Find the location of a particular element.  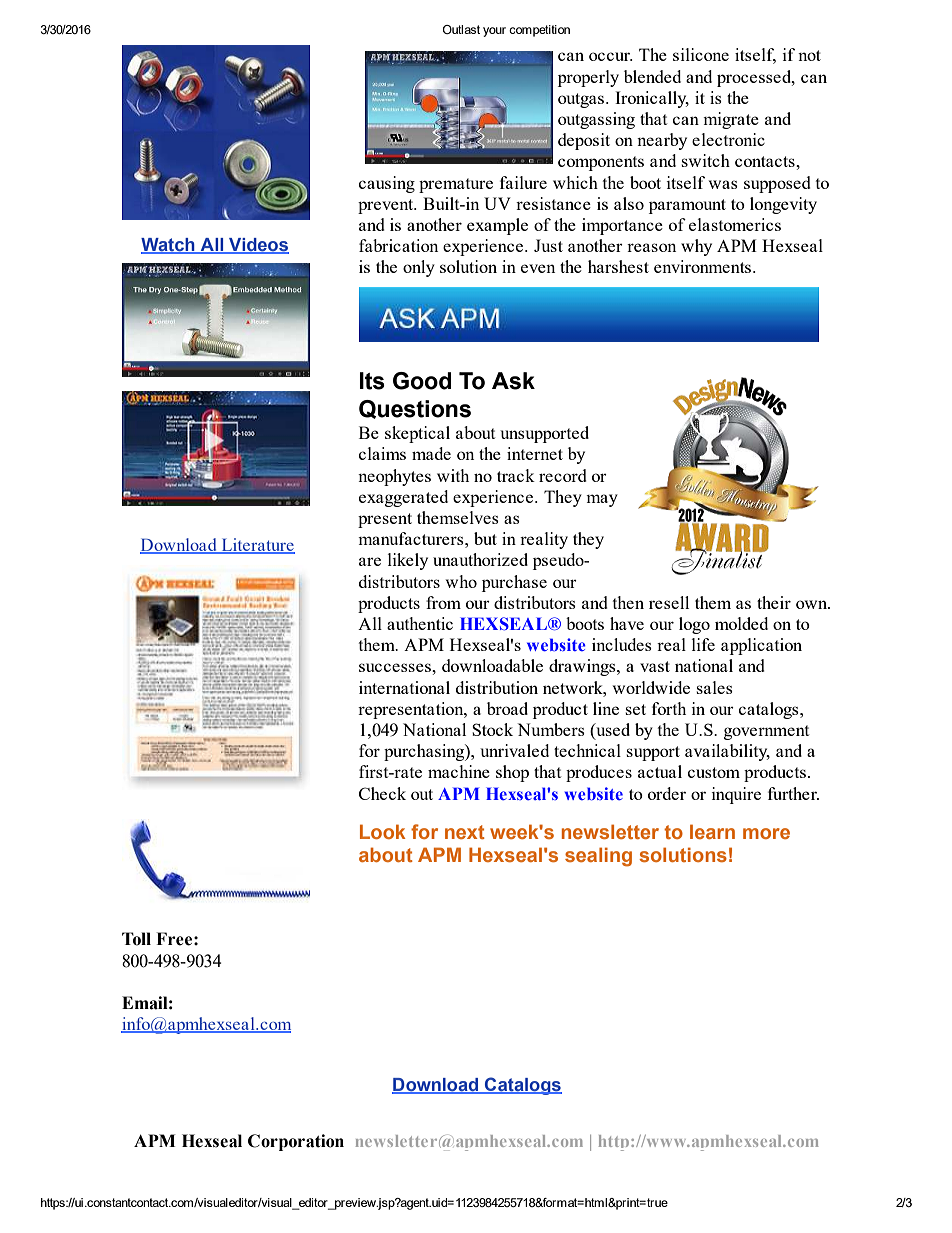

Check is located at coordinates (382, 793).
